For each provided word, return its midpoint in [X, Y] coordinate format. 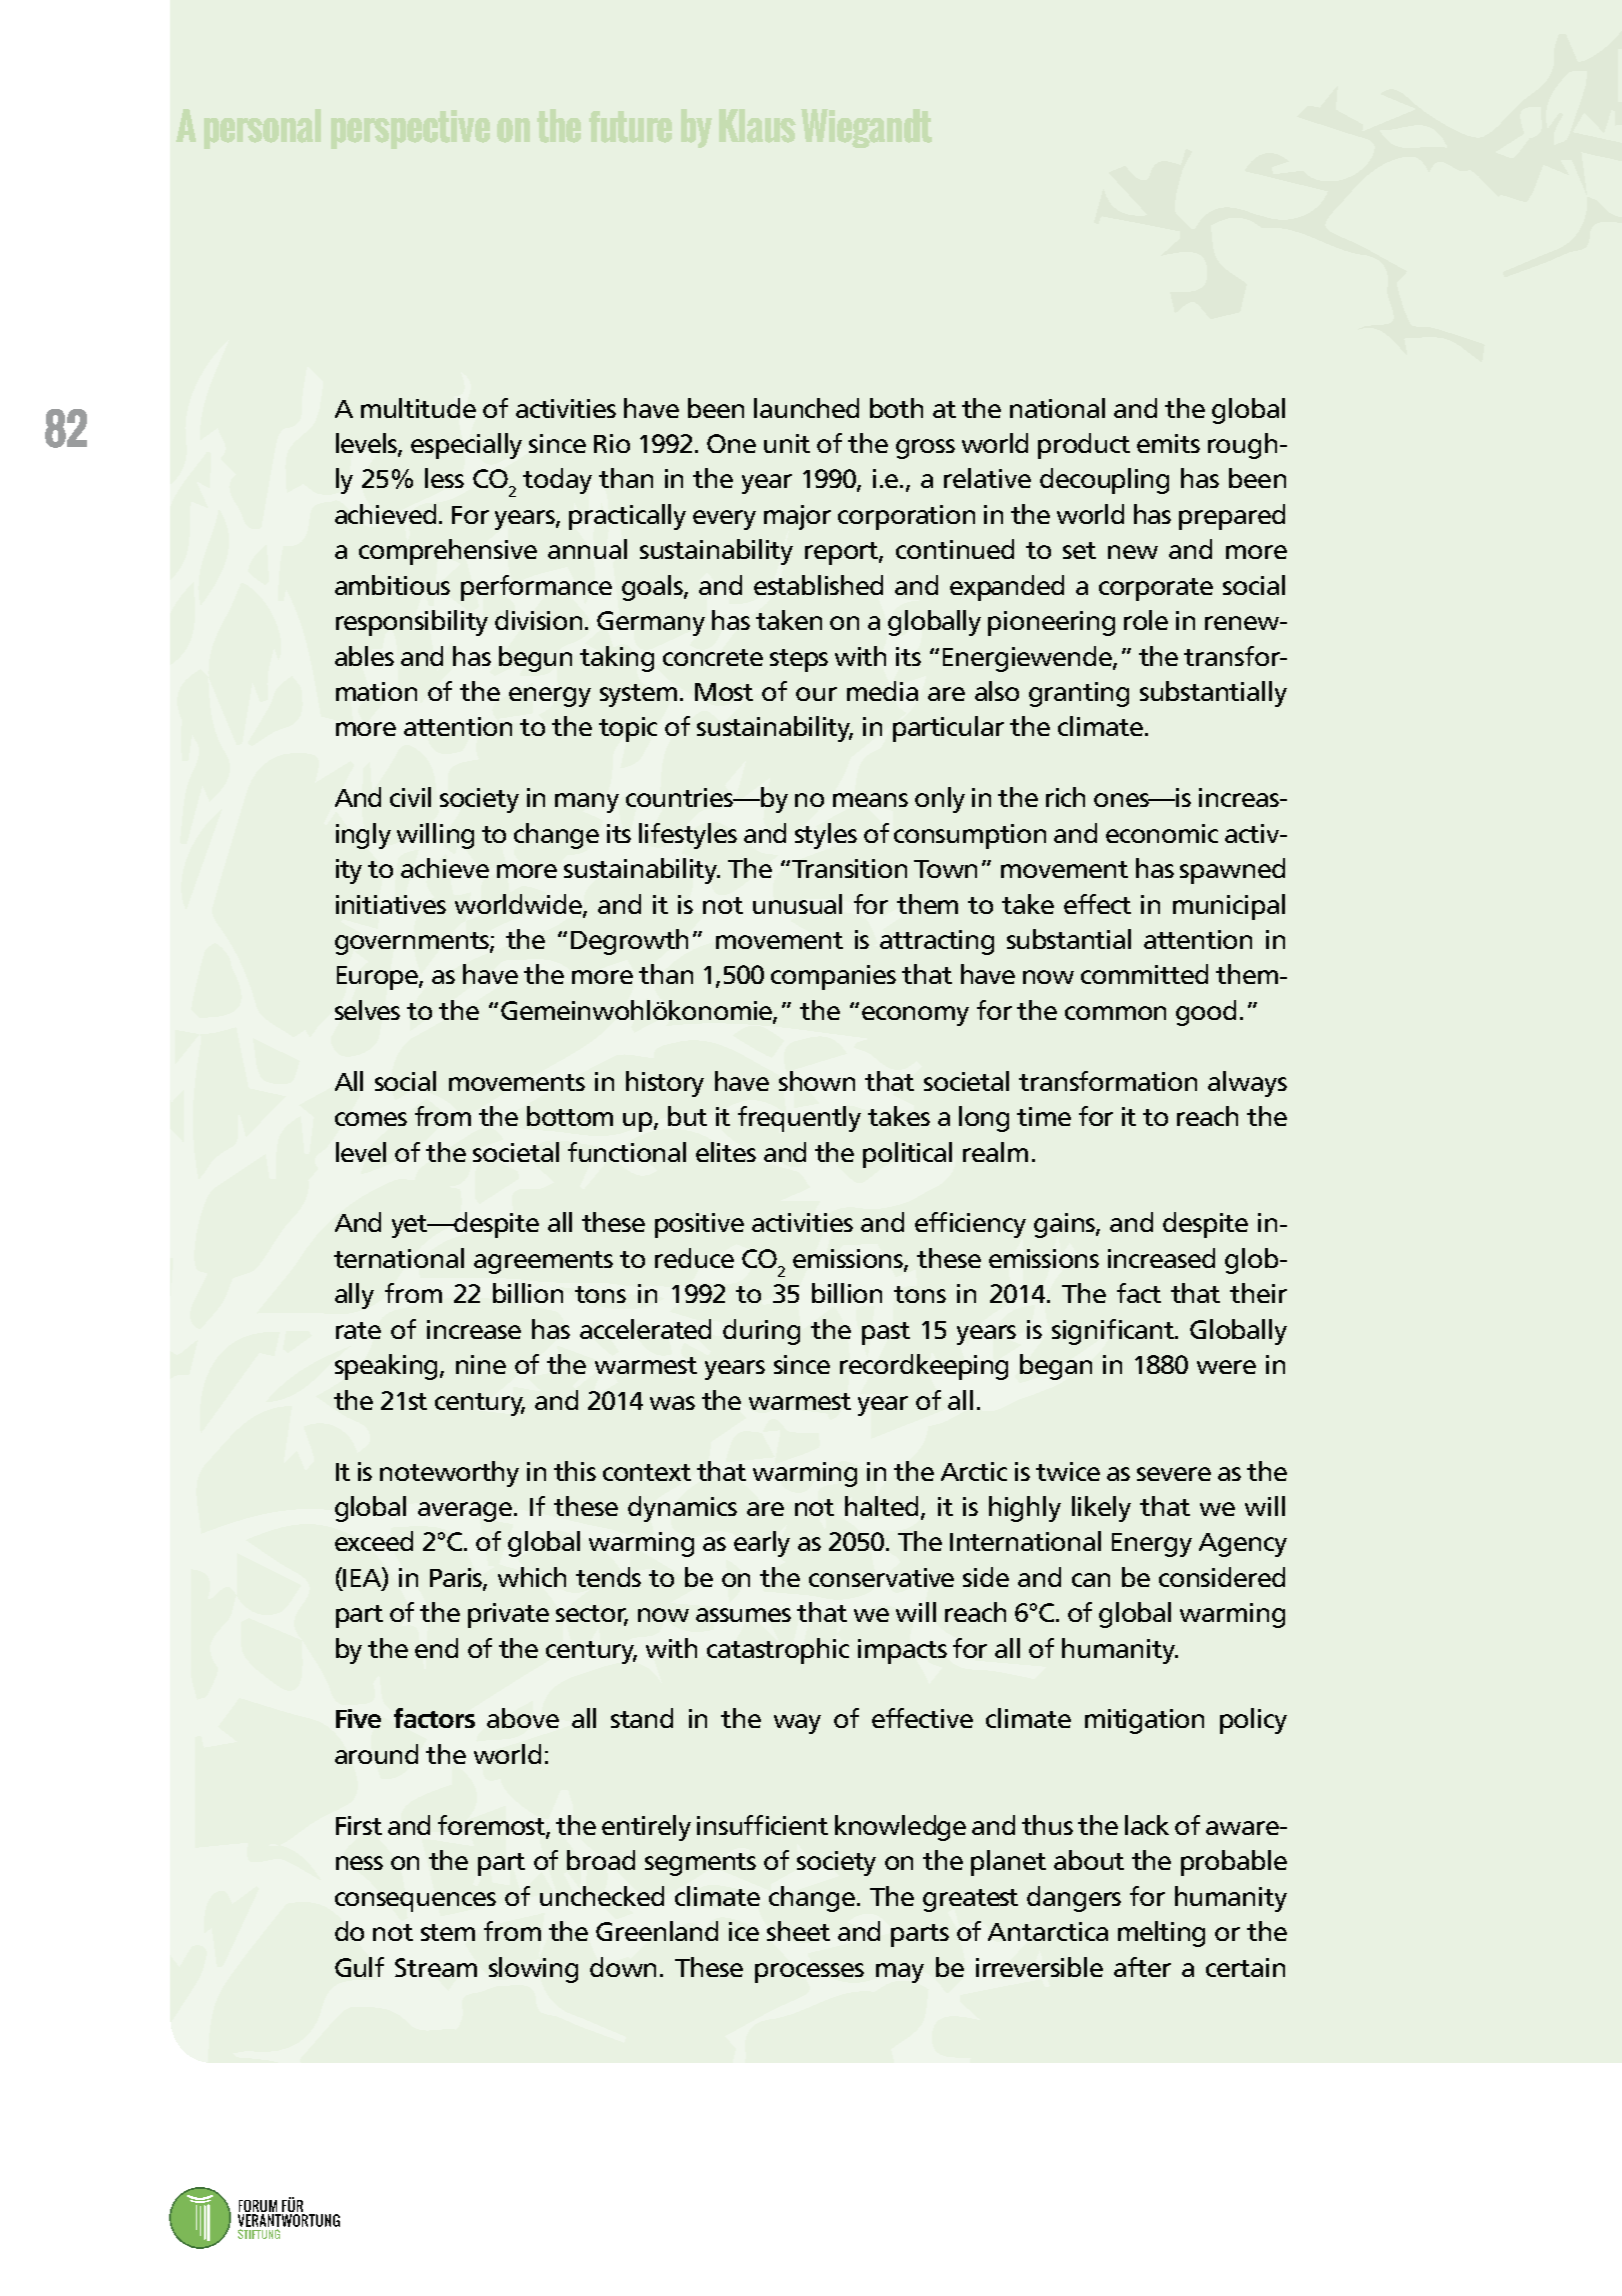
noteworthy [449, 1474]
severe [1174, 1474]
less [444, 478]
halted [881, 1506]
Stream [436, 1967]
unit [787, 443]
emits [1168, 443]
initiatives [391, 904]
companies [833, 977]
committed [1144, 974]
